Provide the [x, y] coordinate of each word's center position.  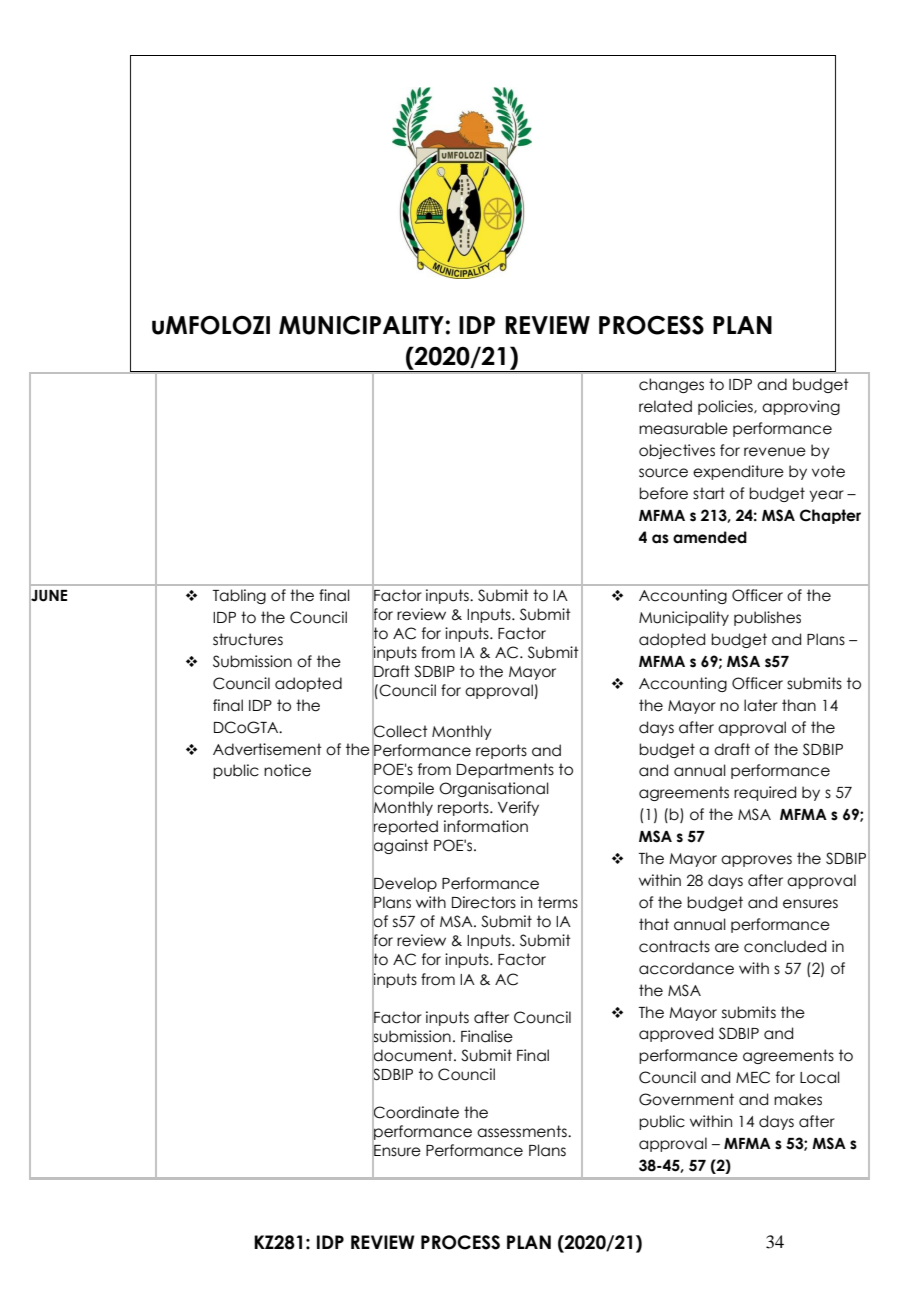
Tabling [239, 596]
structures [248, 639]
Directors [484, 902]
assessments [523, 1131]
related [665, 406]
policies [726, 407]
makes [798, 1099]
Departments [505, 770]
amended [710, 537]
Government [686, 1099]
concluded [785, 946]
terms [558, 902]
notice [287, 770]
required [765, 793]
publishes [767, 618]
